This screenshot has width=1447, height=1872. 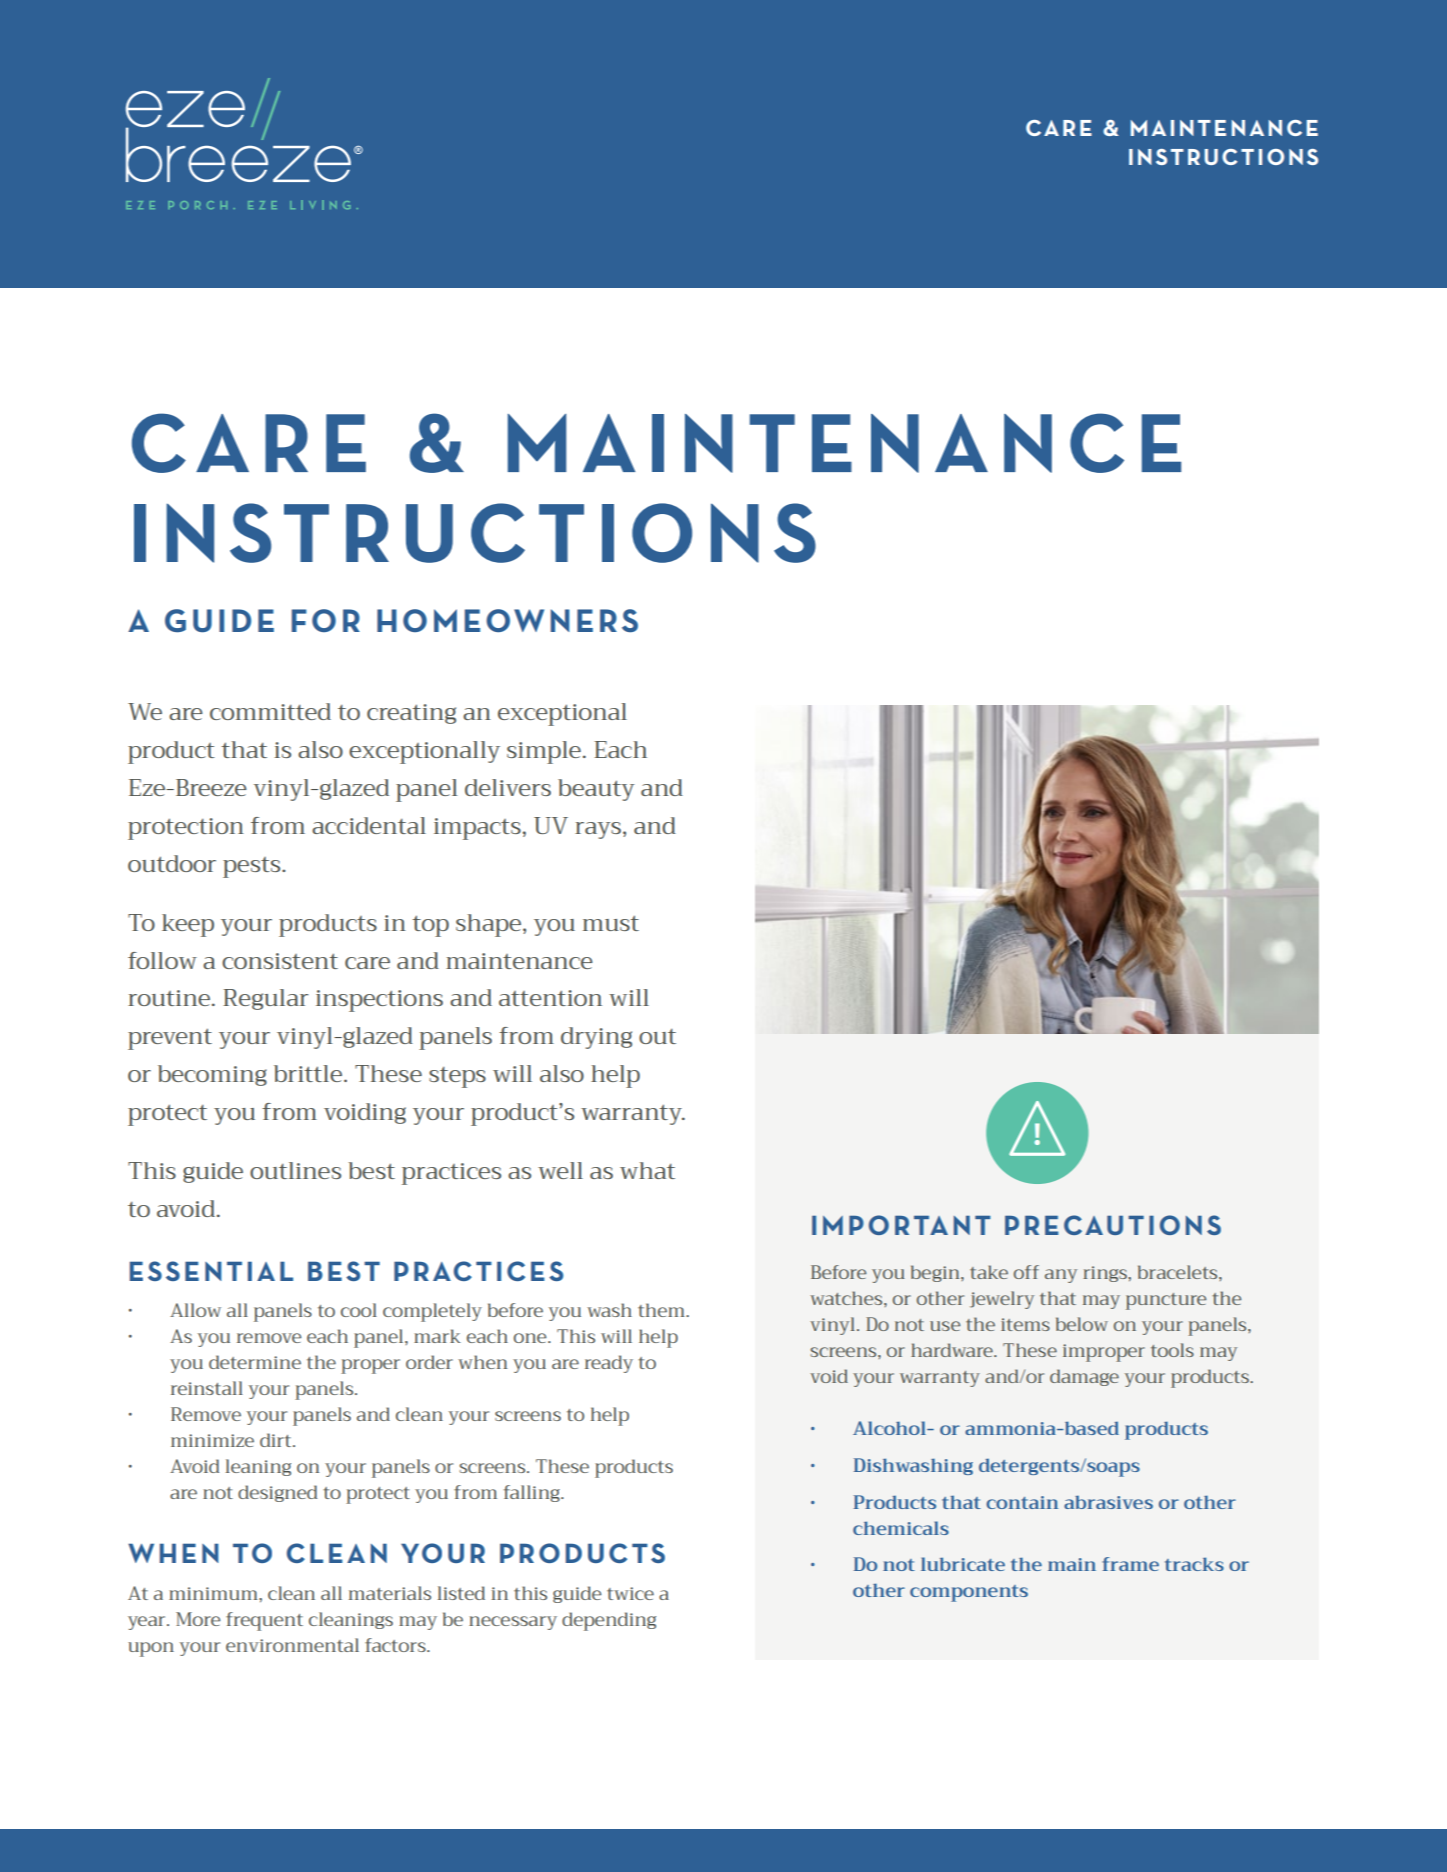 What do you see at coordinates (295, 1170) in the screenshot?
I see `outlines` at bounding box center [295, 1170].
